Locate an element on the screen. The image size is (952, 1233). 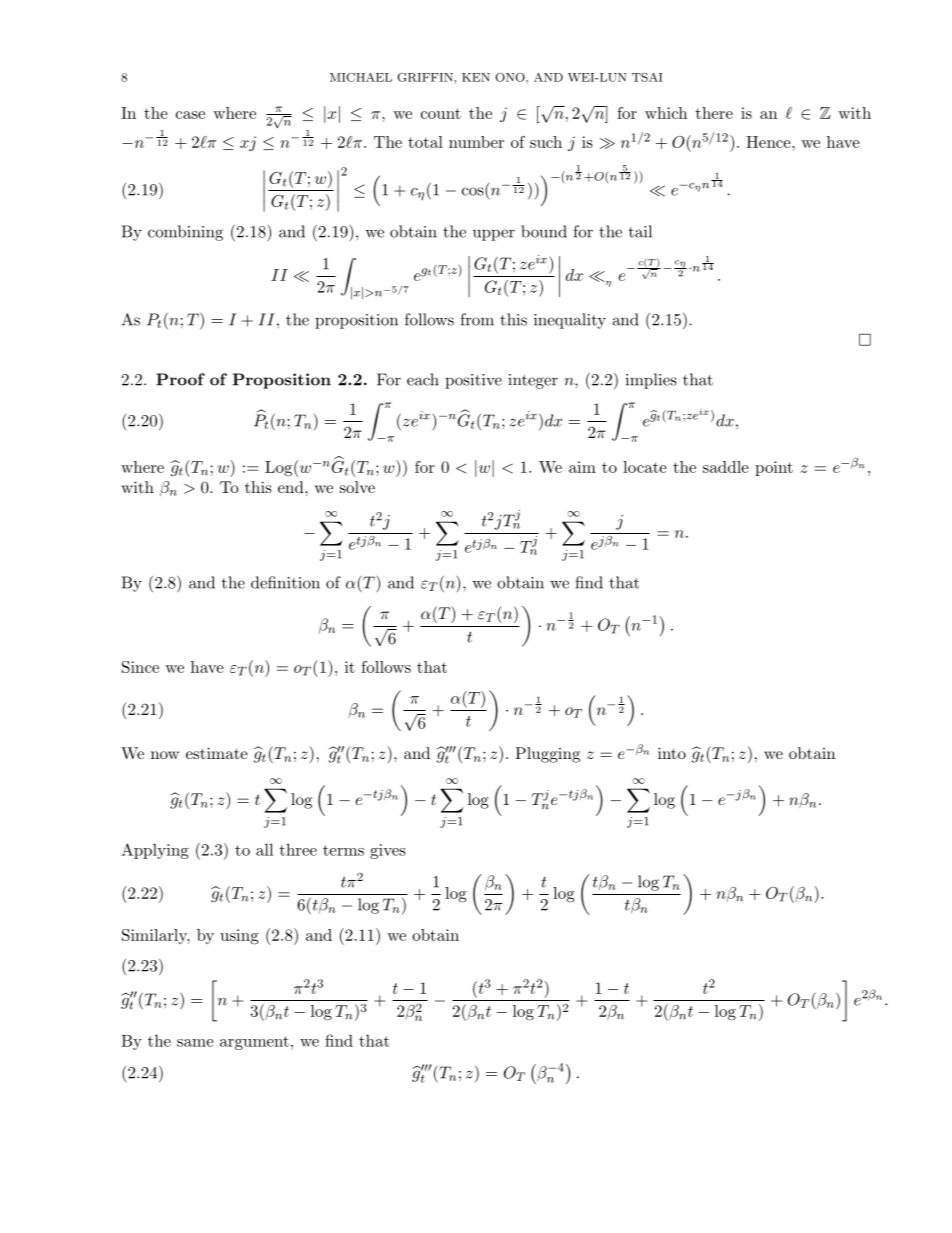
implies is located at coordinates (651, 381).
